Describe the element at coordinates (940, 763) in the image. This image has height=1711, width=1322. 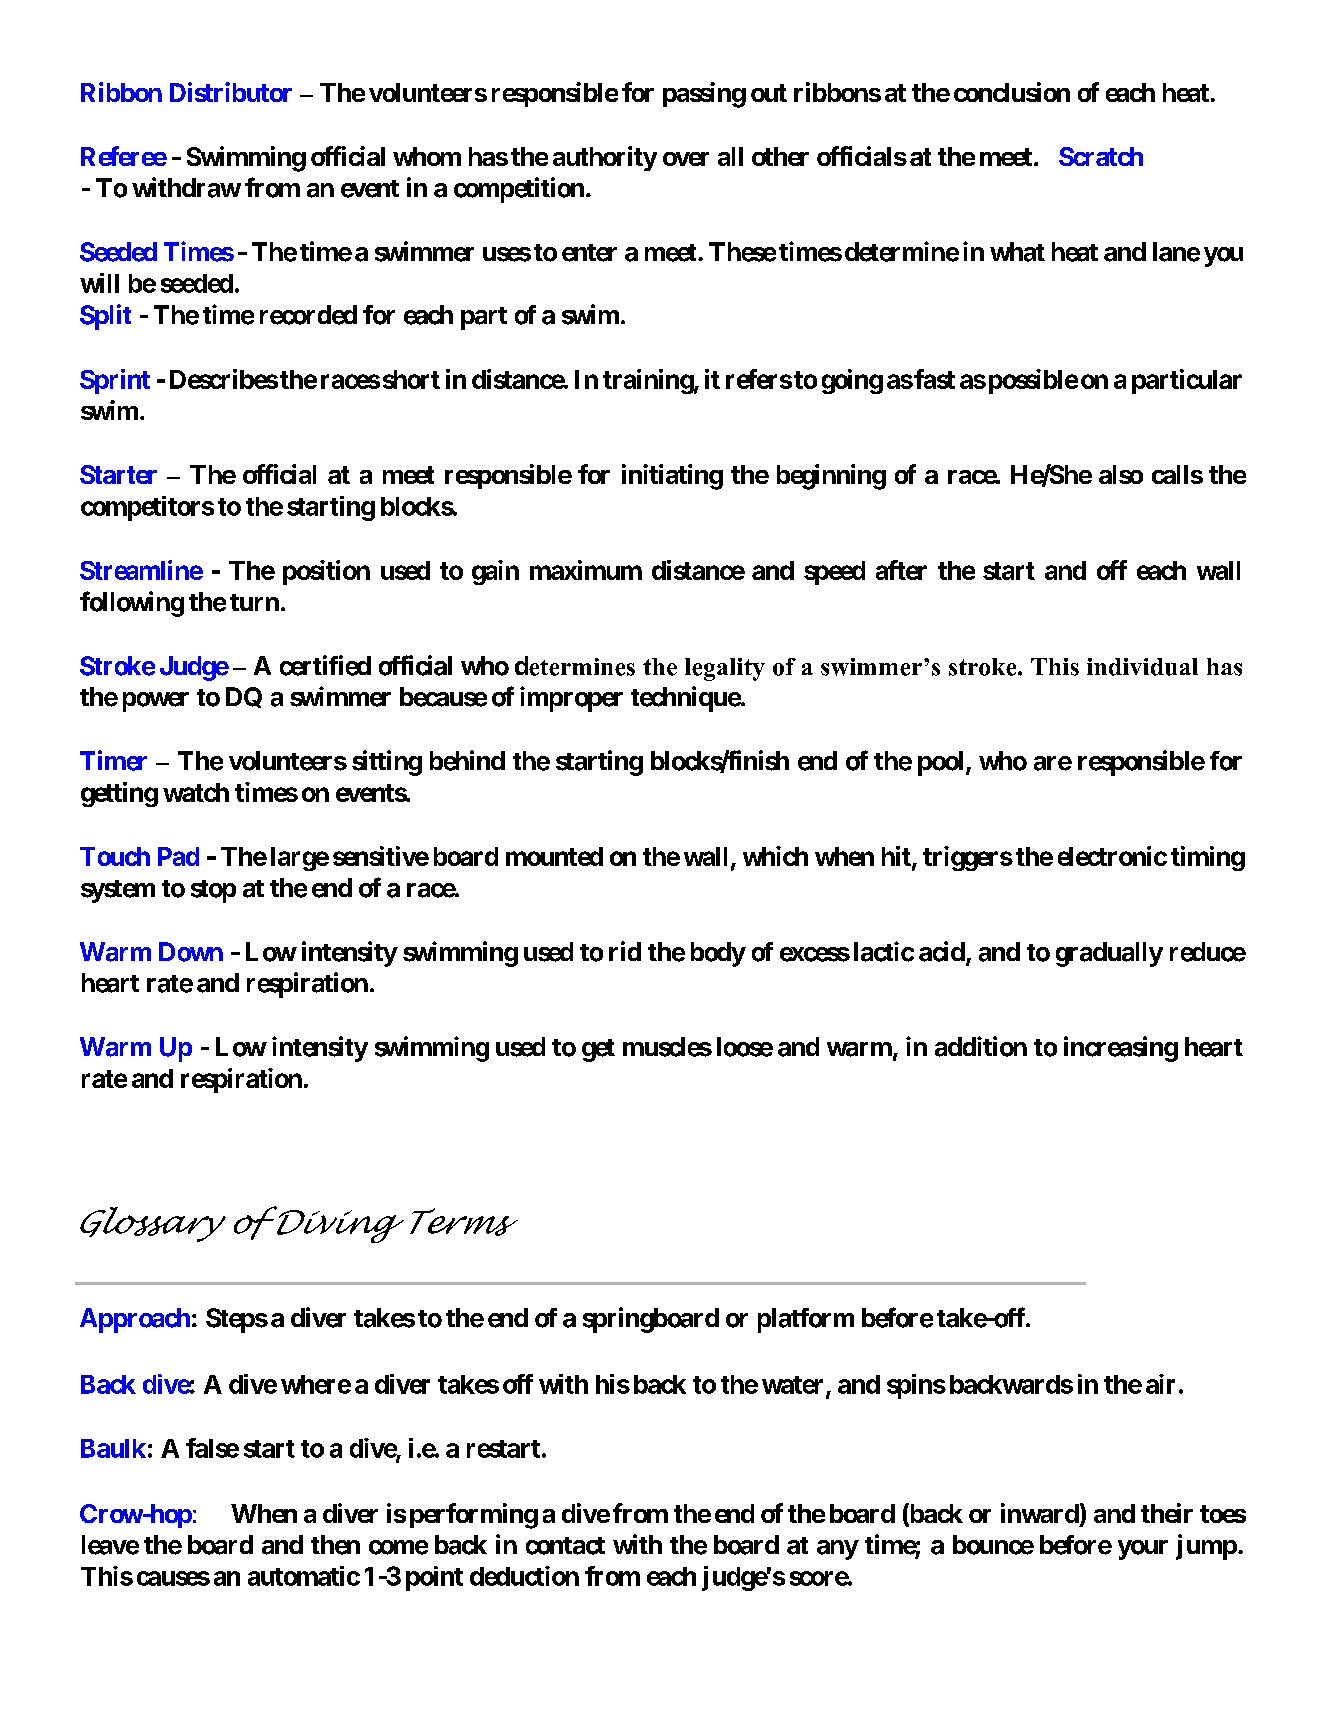
I see `pool` at that location.
